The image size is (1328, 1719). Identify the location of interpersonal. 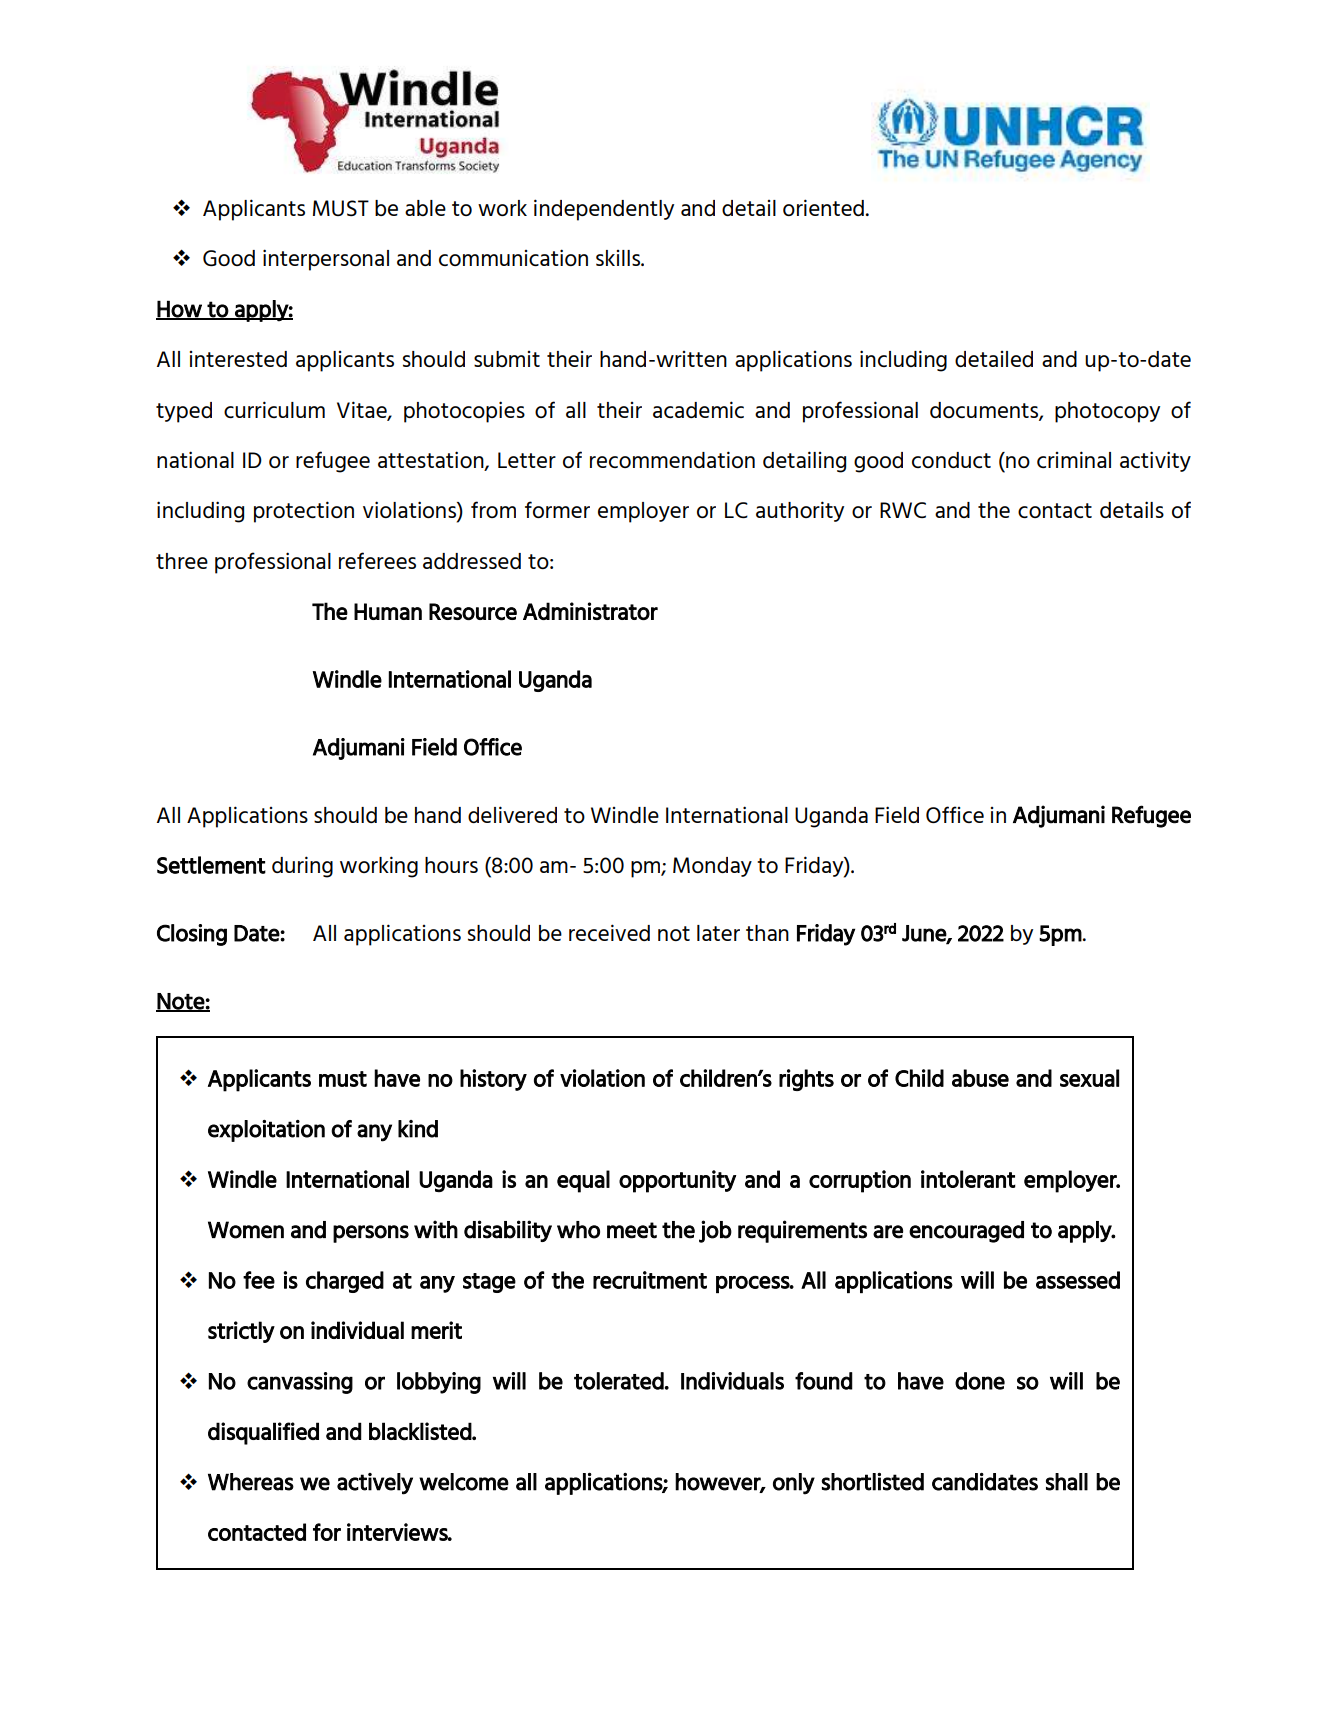
(326, 260).
